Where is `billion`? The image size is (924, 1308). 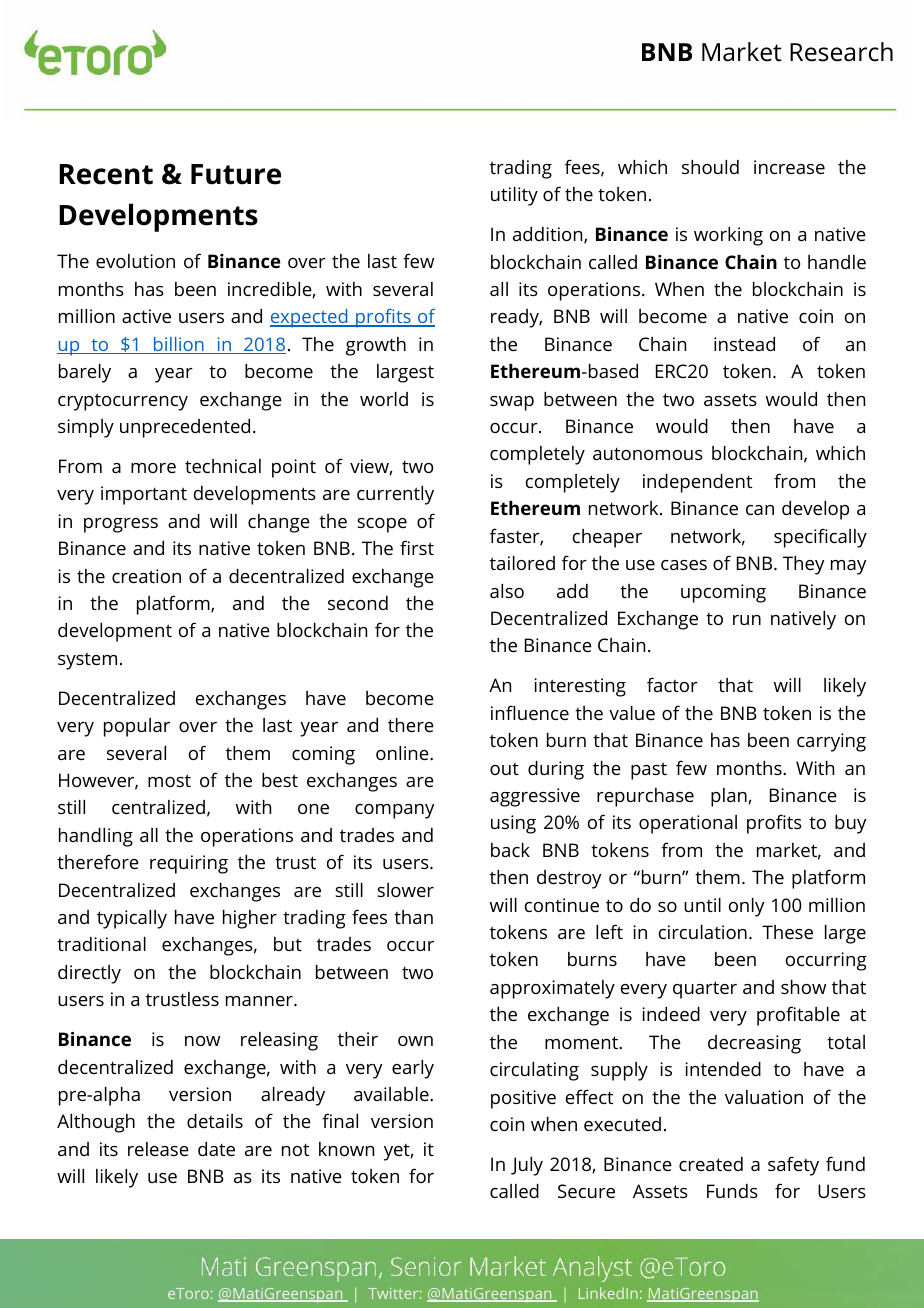
billion is located at coordinates (179, 345).
